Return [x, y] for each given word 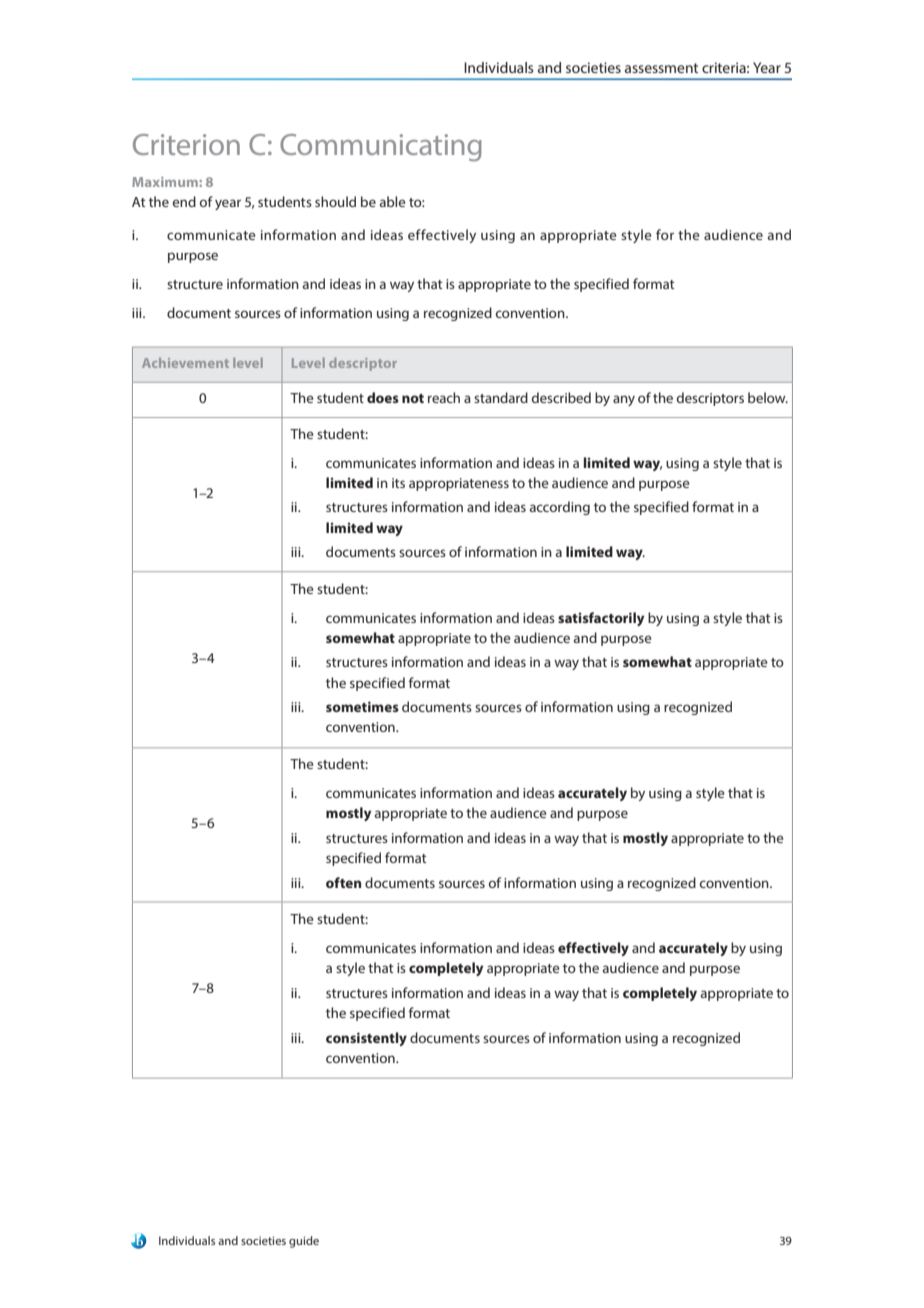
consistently [366, 1039]
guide [304, 1242]
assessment [661, 68]
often [343, 882]
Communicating [381, 148]
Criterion [186, 144]
